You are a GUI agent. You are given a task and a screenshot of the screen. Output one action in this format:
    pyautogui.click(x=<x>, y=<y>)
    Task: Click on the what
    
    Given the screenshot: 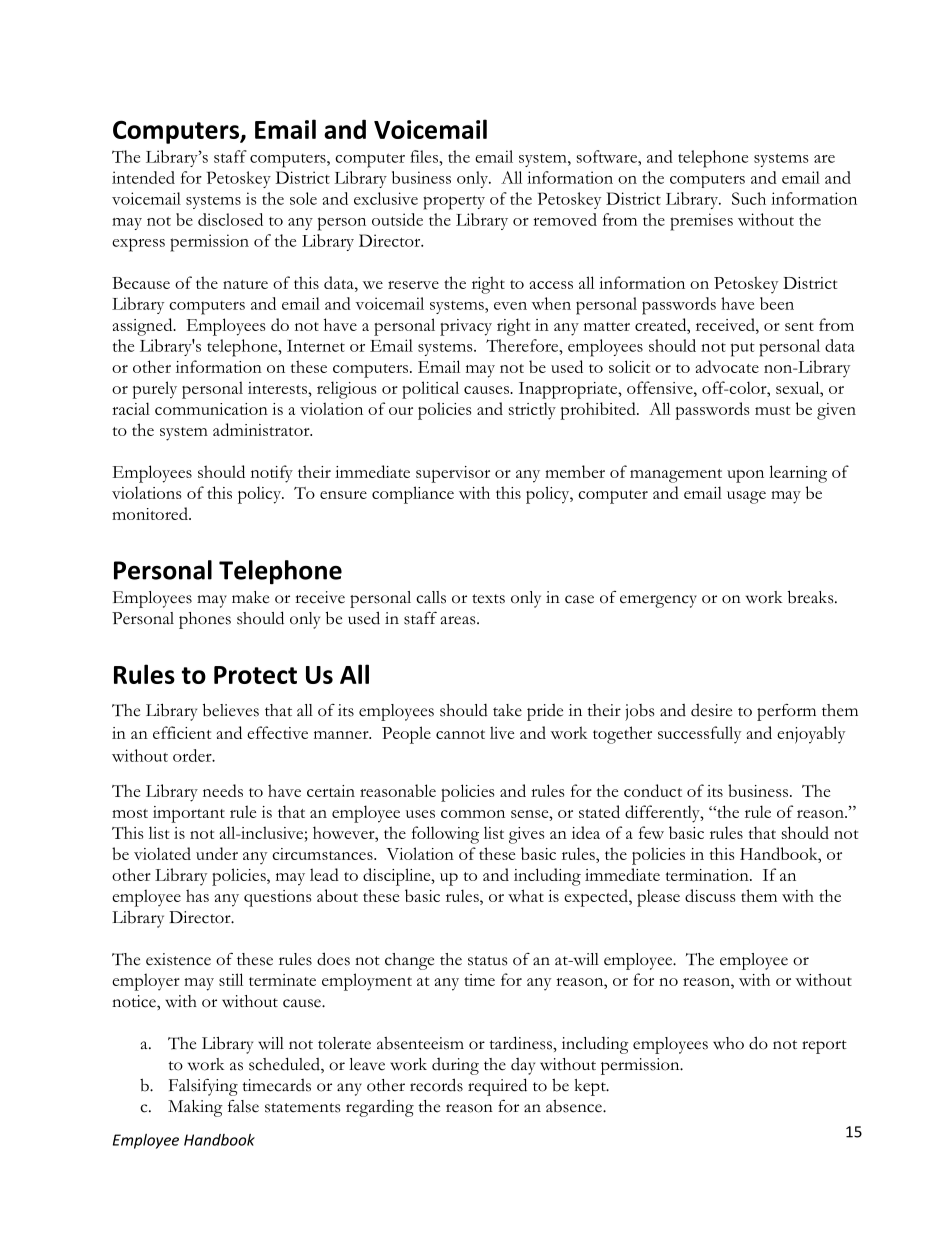 What is the action you would take?
    pyautogui.click(x=526, y=895)
